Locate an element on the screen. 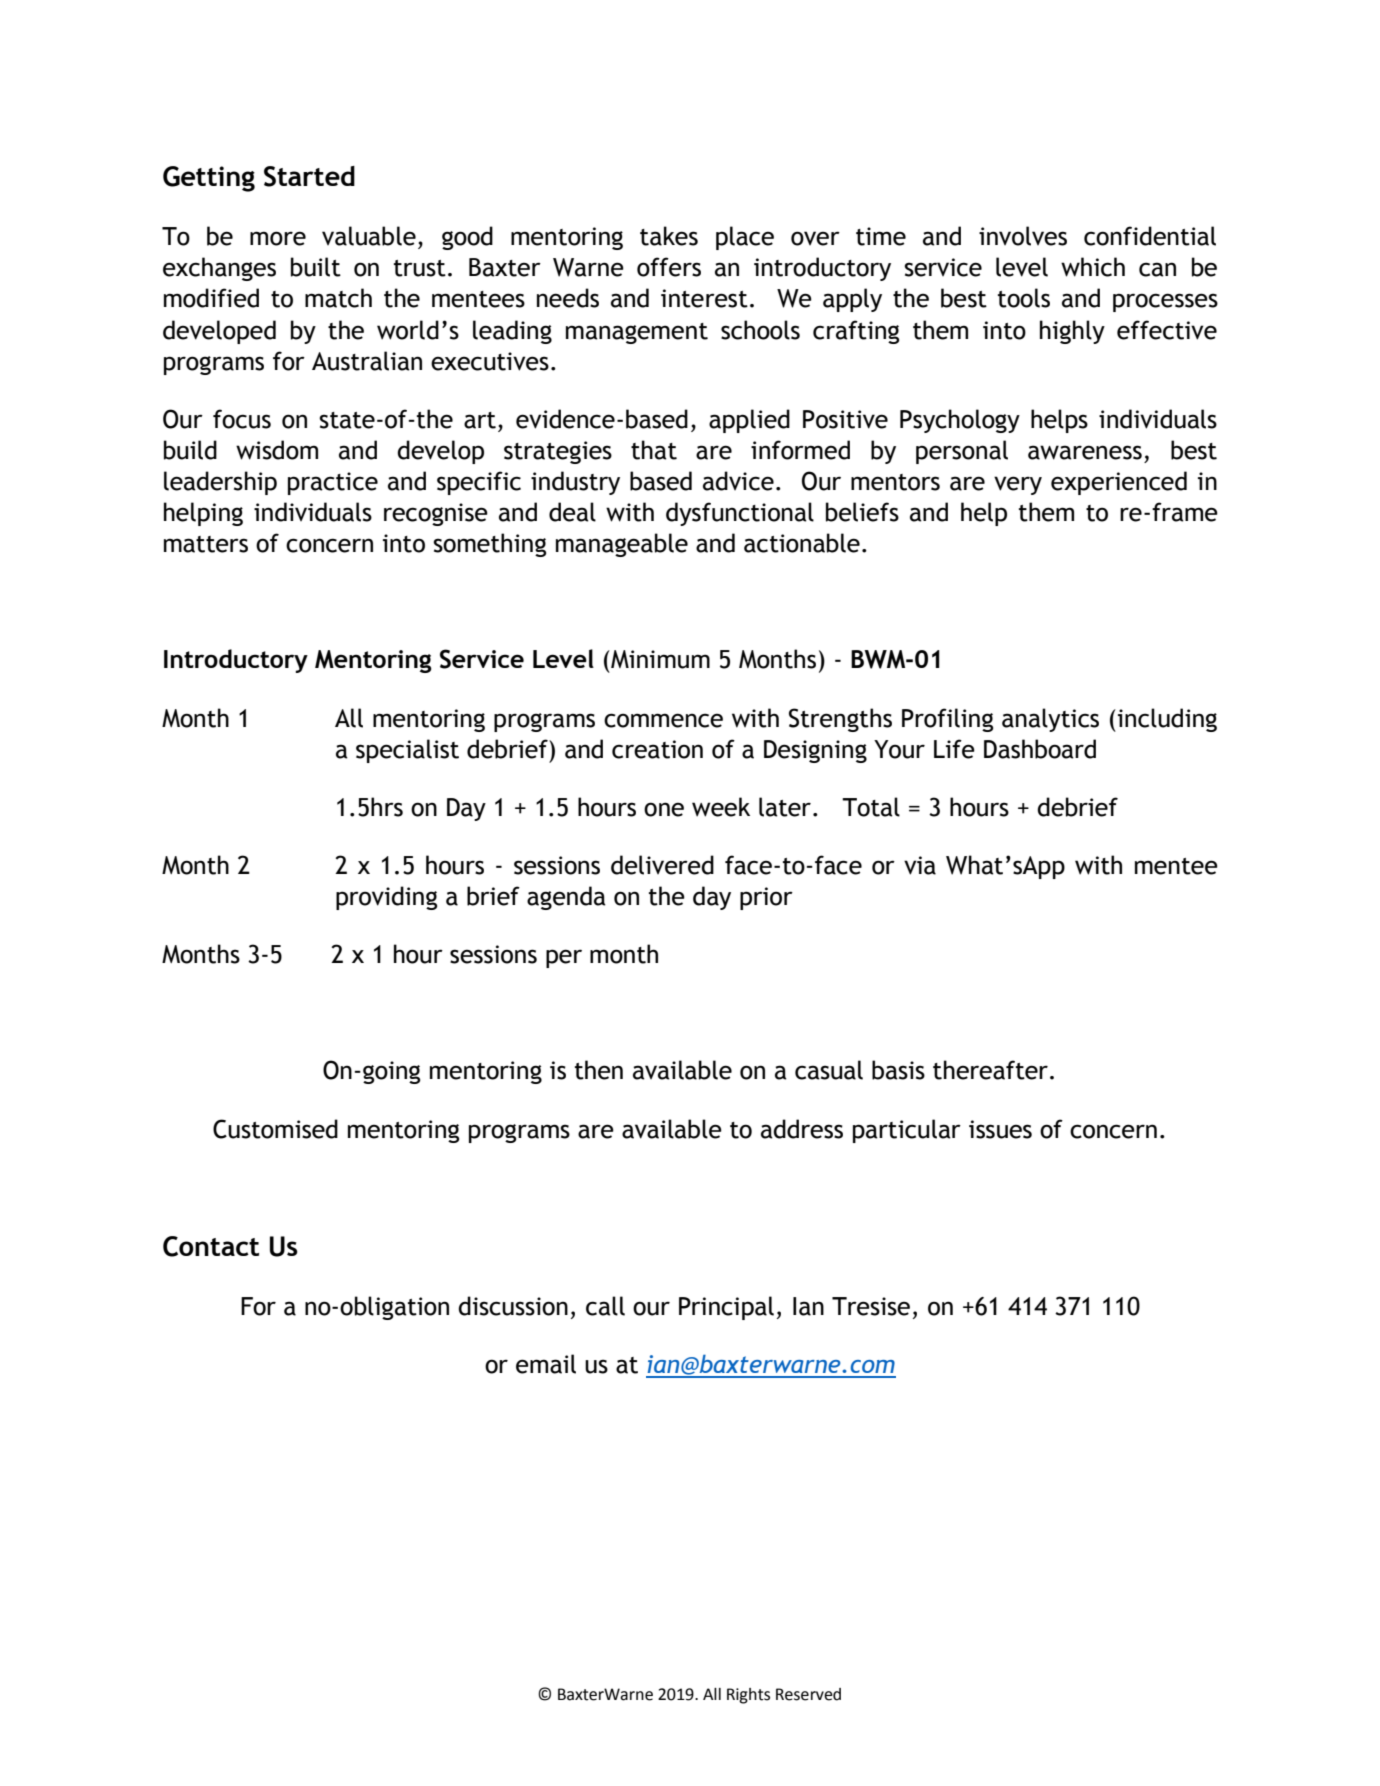 This screenshot has height=1786, width=1380. more is located at coordinates (278, 238).
